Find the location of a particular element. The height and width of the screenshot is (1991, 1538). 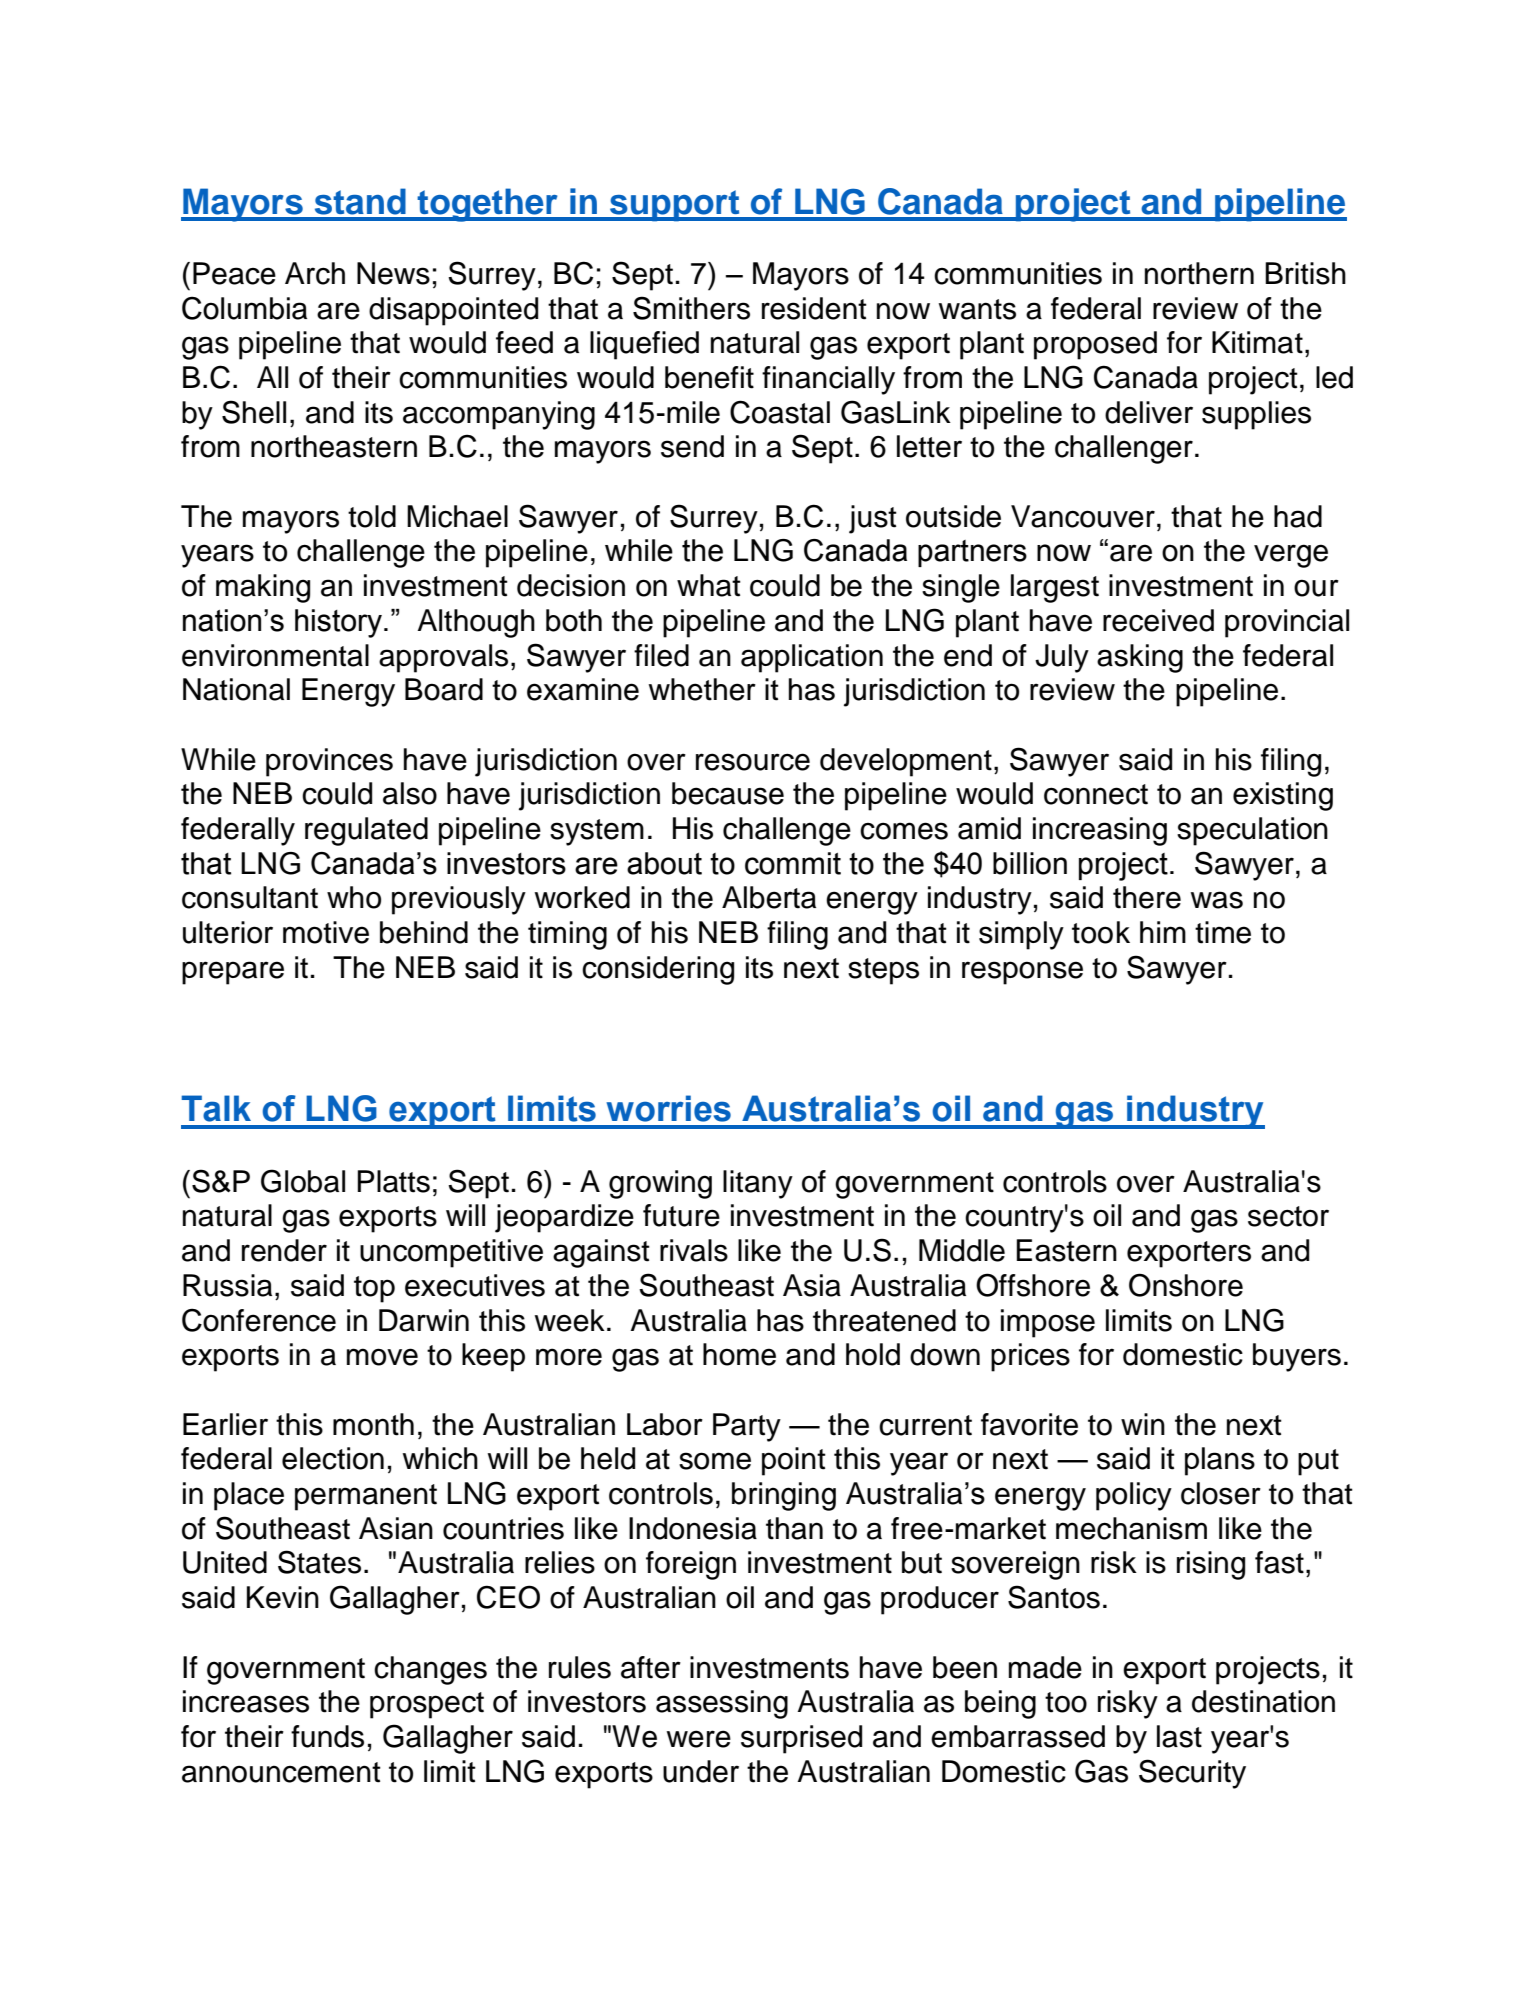

Arch is located at coordinates (315, 273).
